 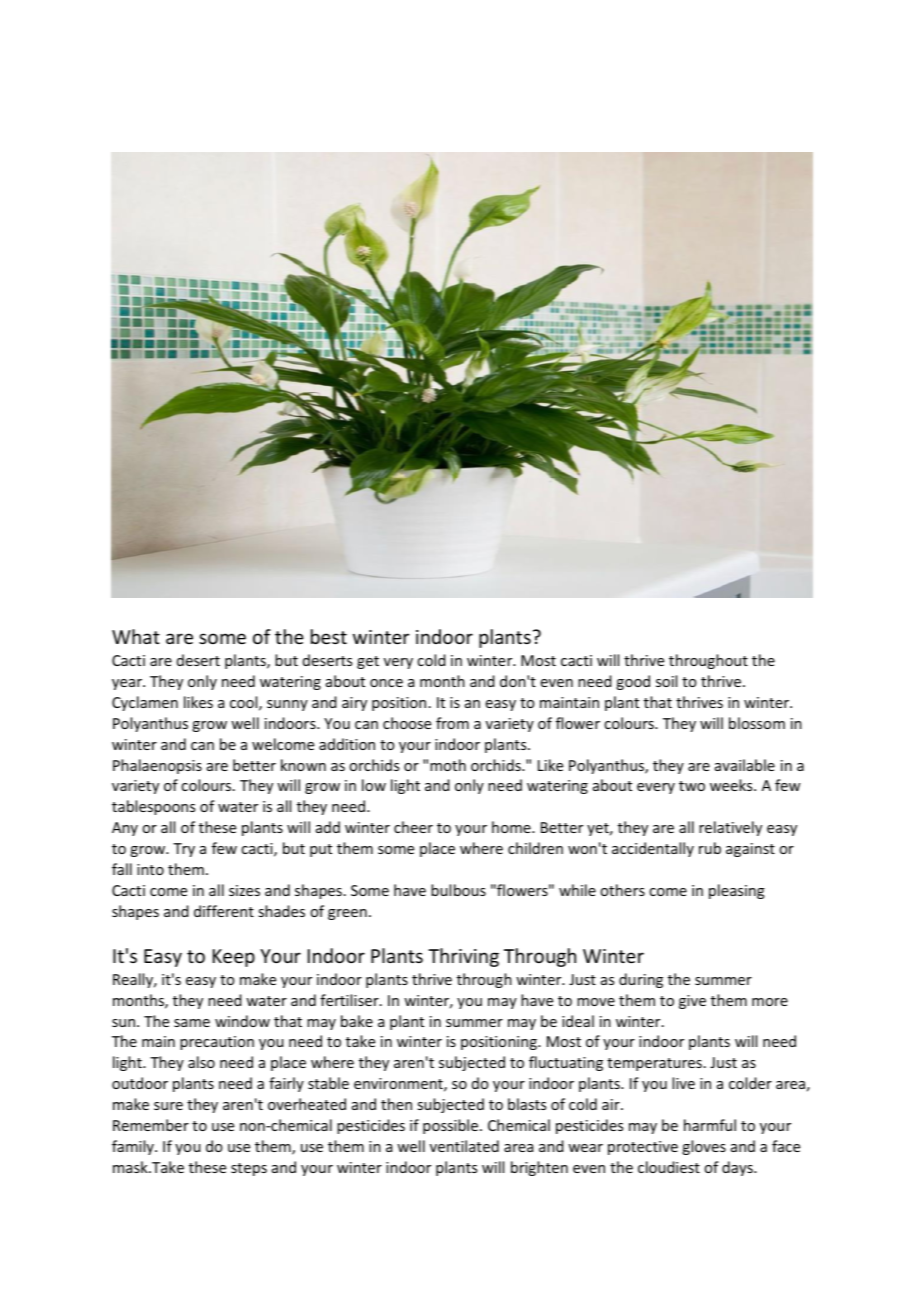 What do you see at coordinates (737, 891) in the screenshot?
I see `pleasing` at bounding box center [737, 891].
